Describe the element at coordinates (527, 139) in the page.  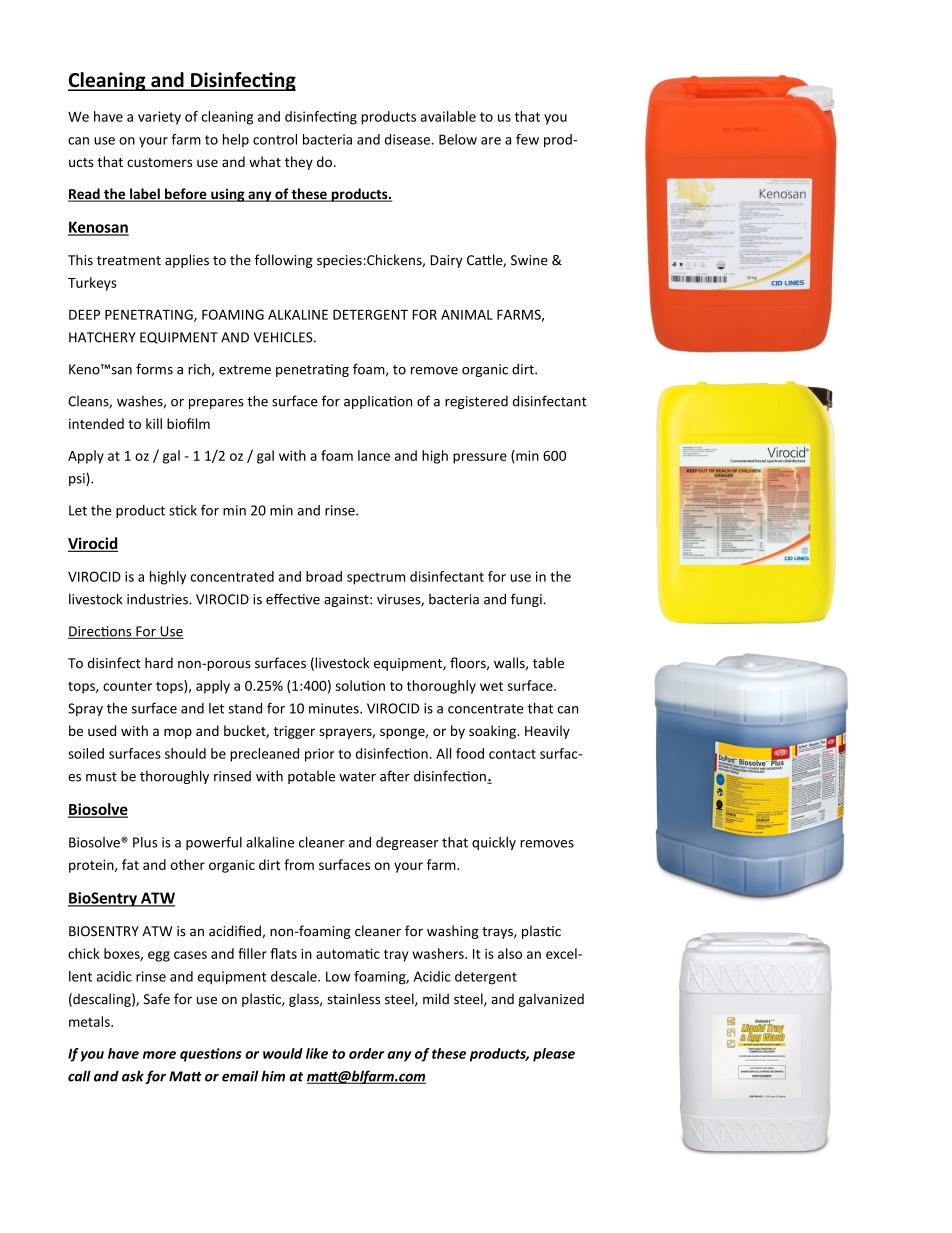
I see `few` at that location.
